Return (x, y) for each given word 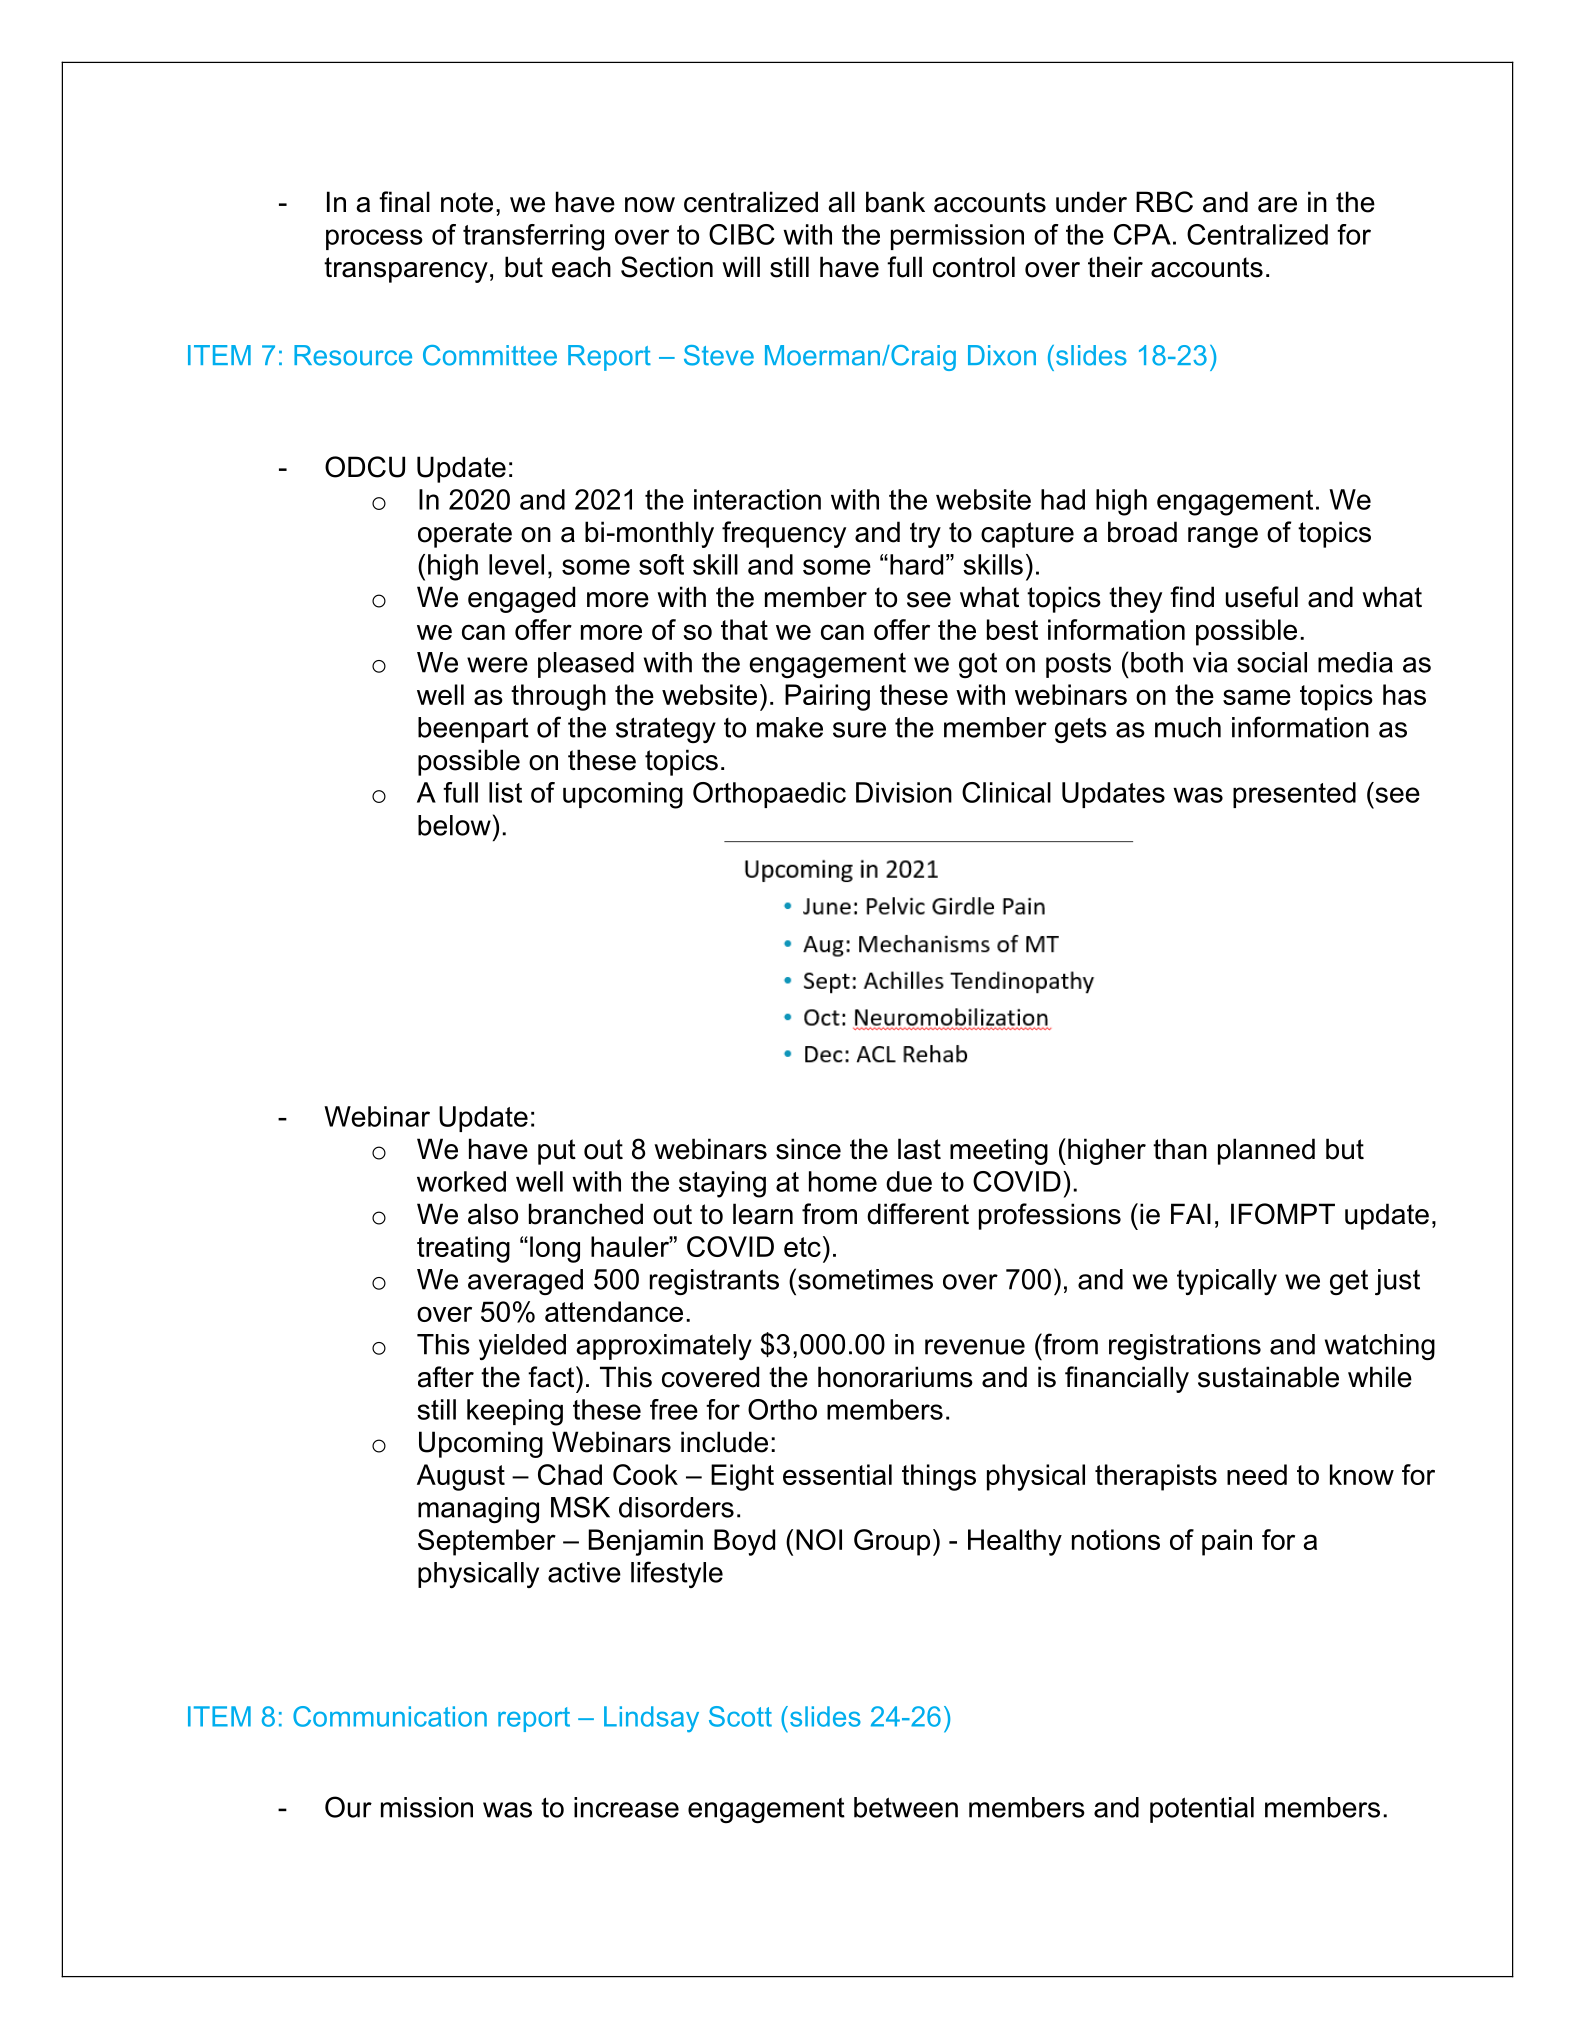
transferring (533, 237)
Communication (390, 1716)
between (906, 1807)
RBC (1164, 202)
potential (1202, 1810)
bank (895, 202)
